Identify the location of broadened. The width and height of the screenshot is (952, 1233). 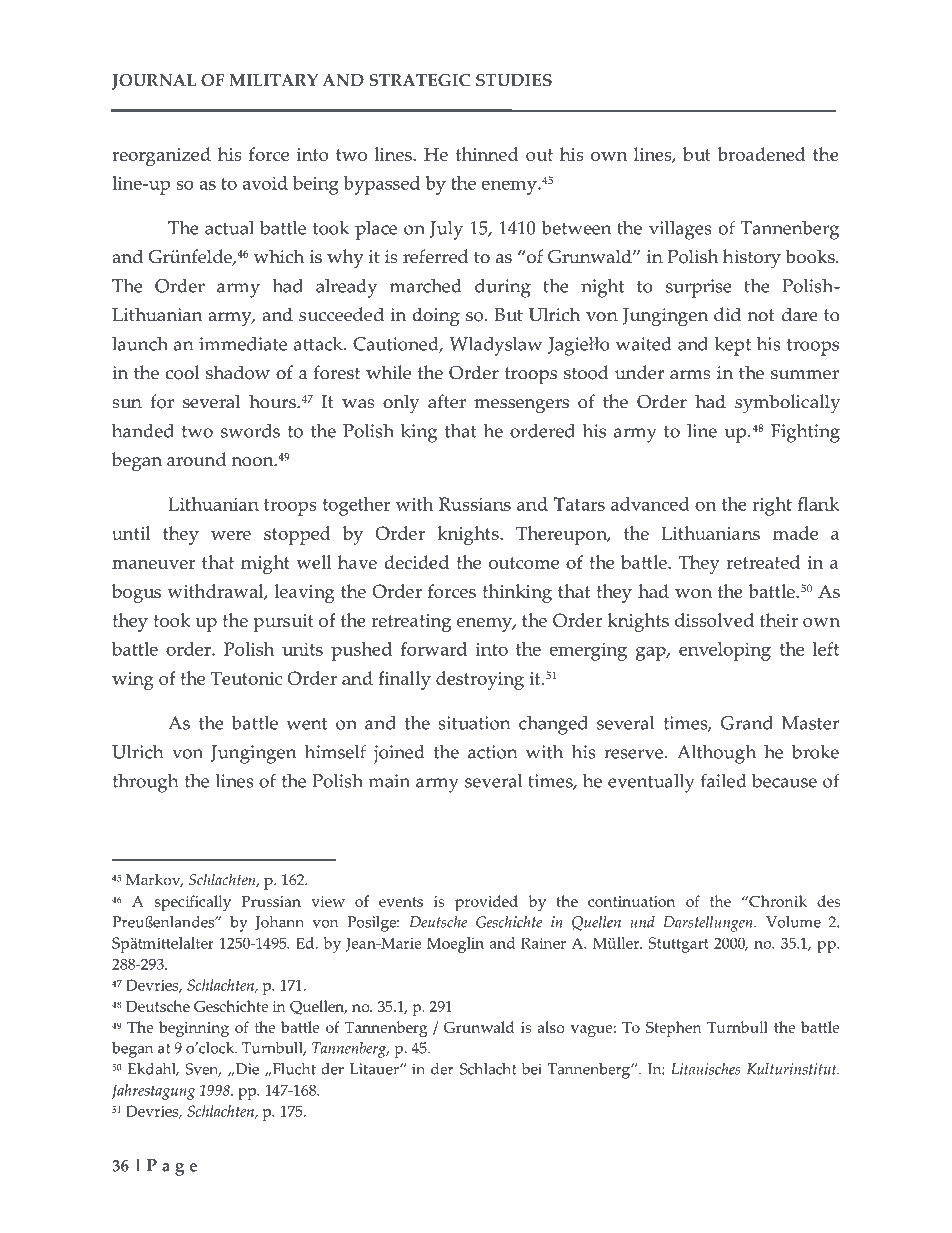
(761, 154).
